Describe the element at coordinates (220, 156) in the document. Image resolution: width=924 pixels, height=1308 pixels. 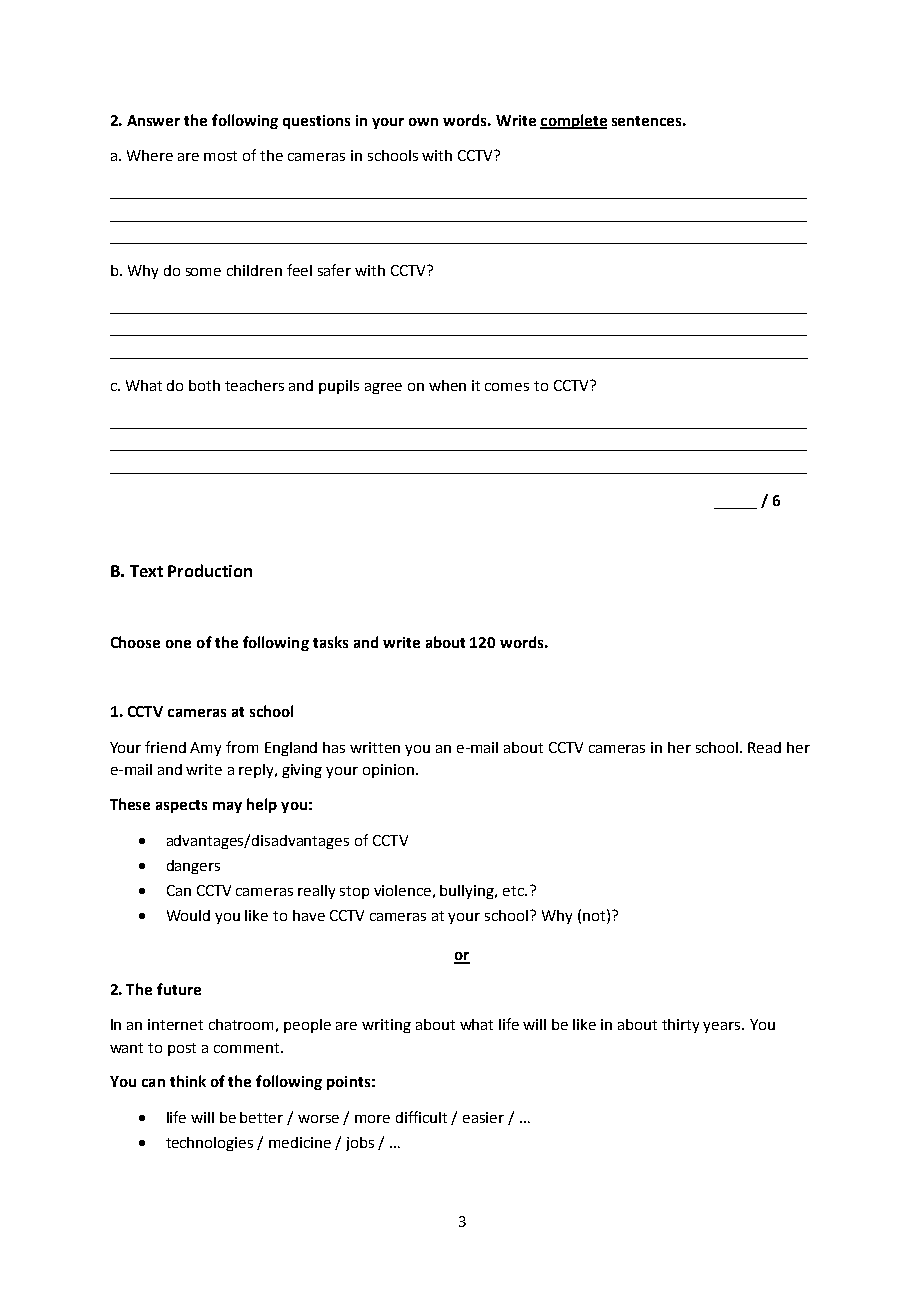
I see `most` at that location.
